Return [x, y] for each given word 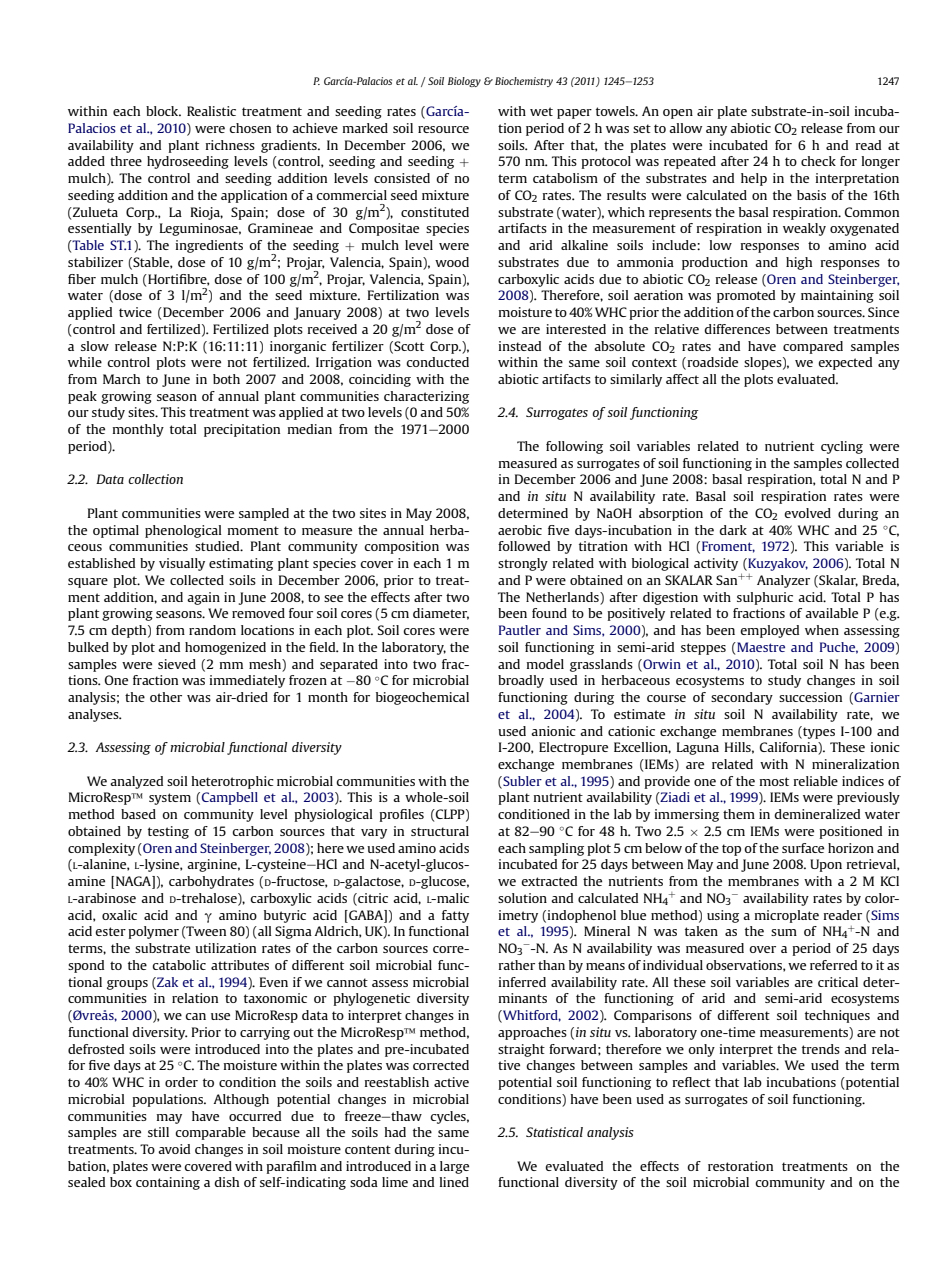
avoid [174, 1149]
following [574, 447]
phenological [183, 531]
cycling [842, 447]
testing [168, 832]
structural [440, 831]
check [818, 161]
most [774, 781]
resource [443, 129]
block [163, 111]
